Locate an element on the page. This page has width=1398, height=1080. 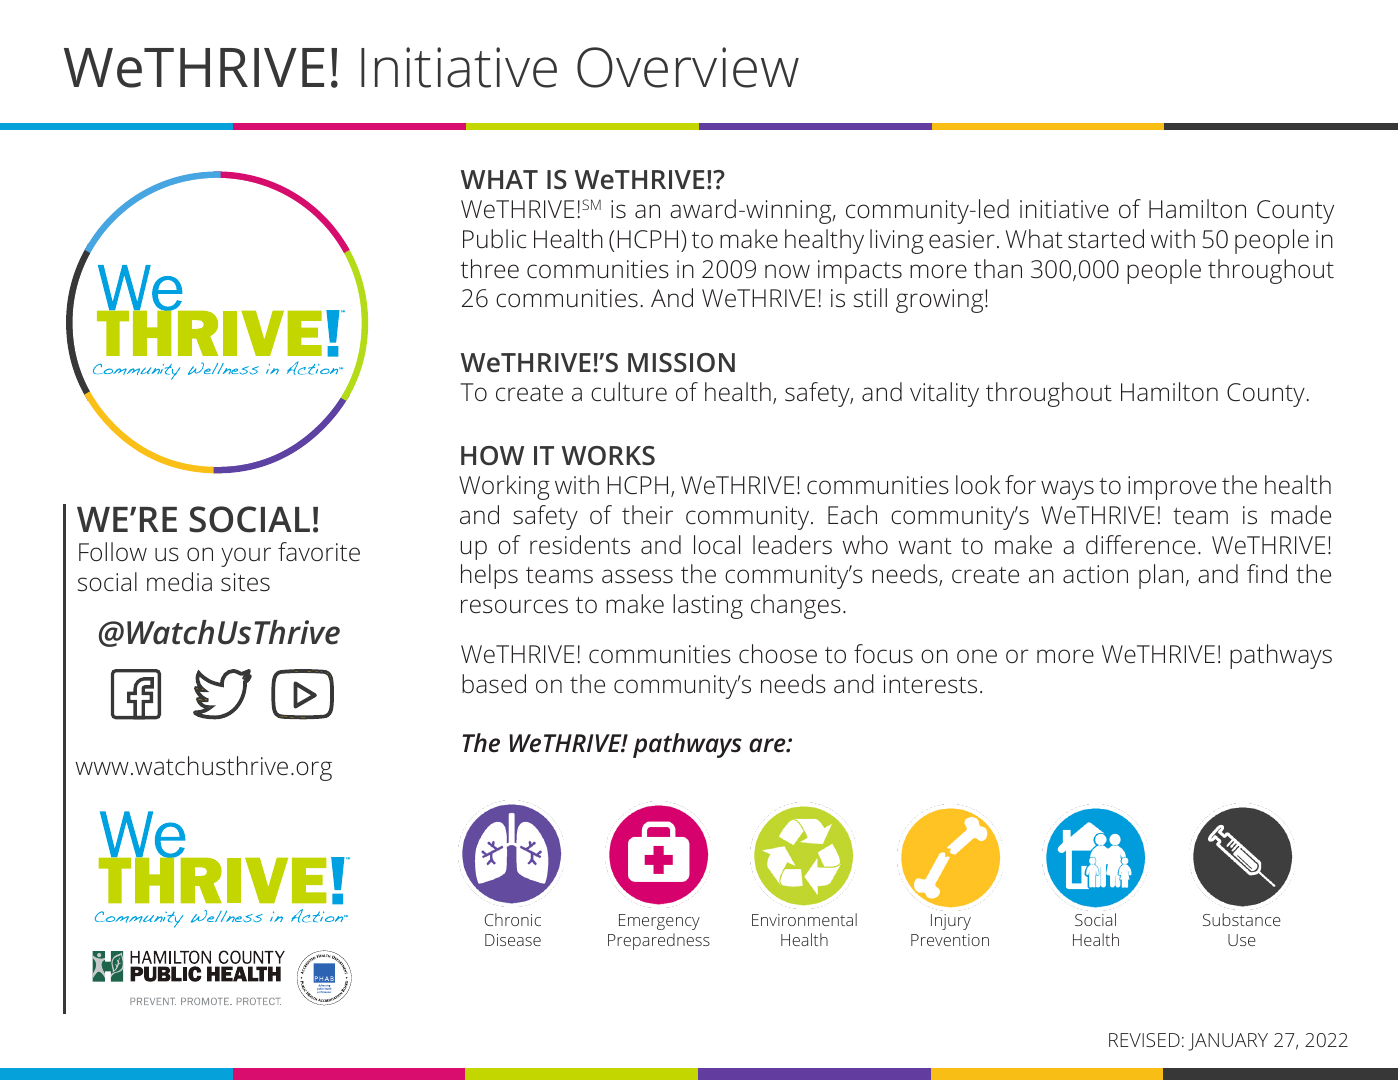
based is located at coordinates (494, 684).
